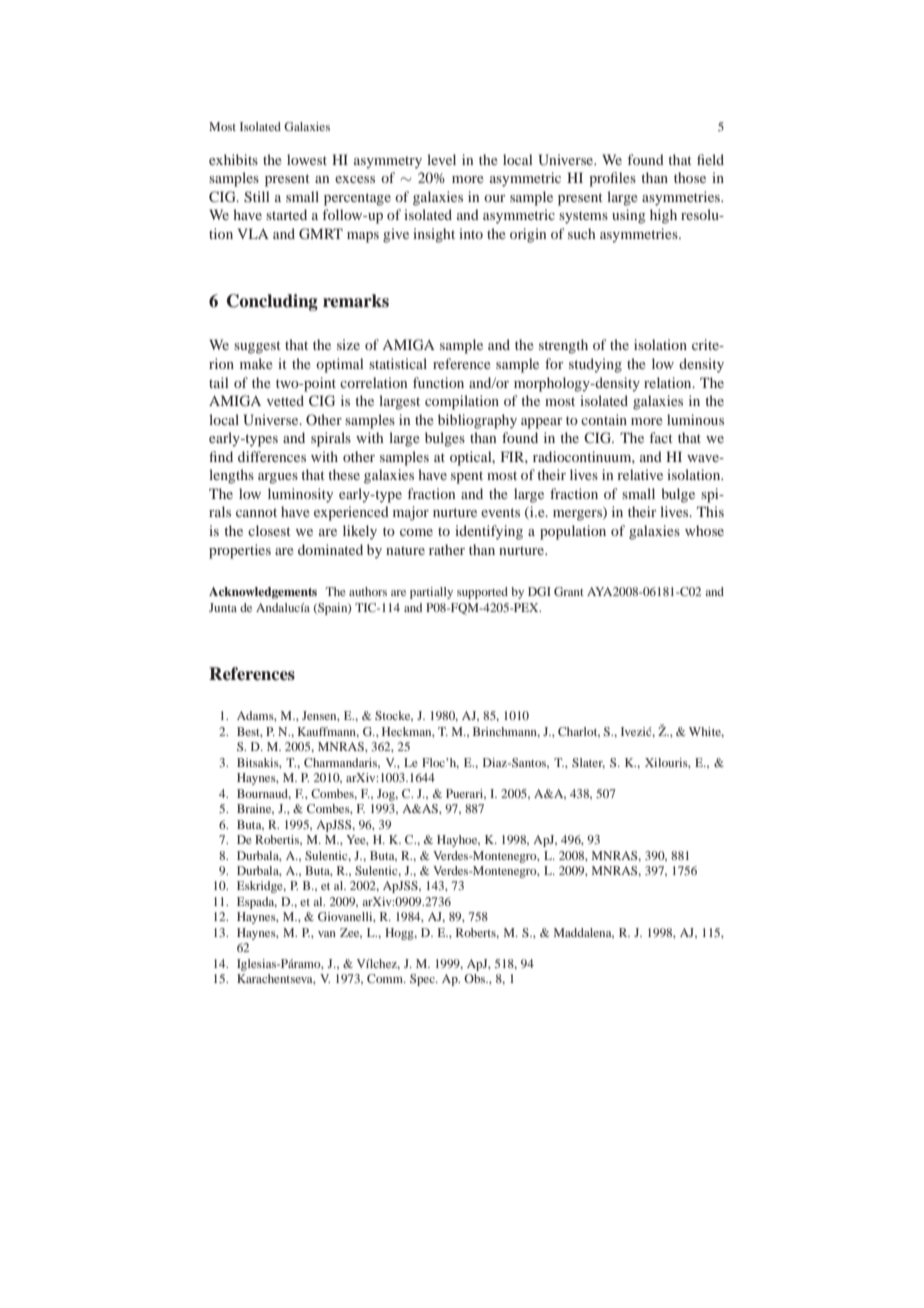 The image size is (924, 1308). Describe the element at coordinates (257, 903) in the image. I see `Espada` at that location.
